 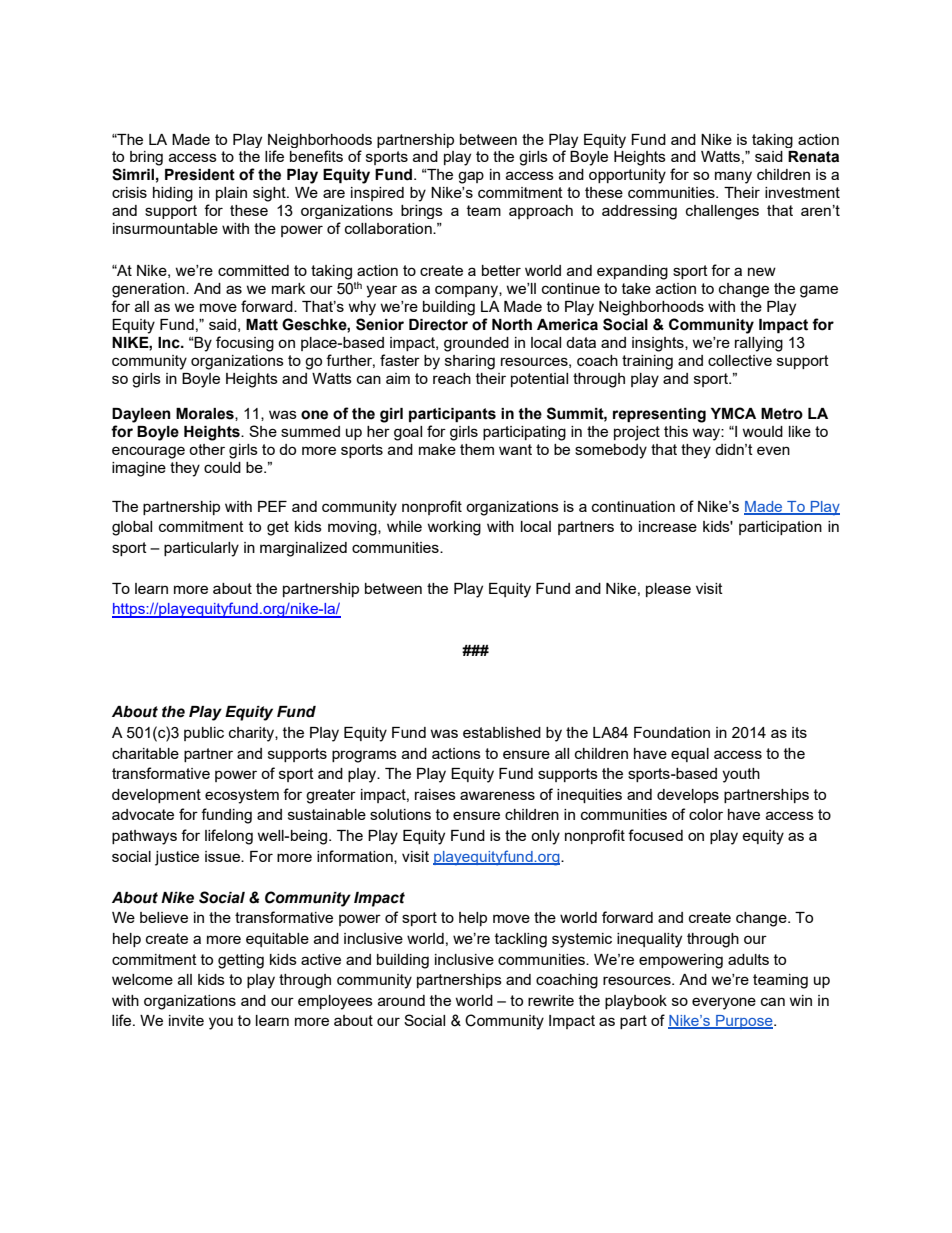 What do you see at coordinates (401, 1000) in the image?
I see `around` at bounding box center [401, 1000].
